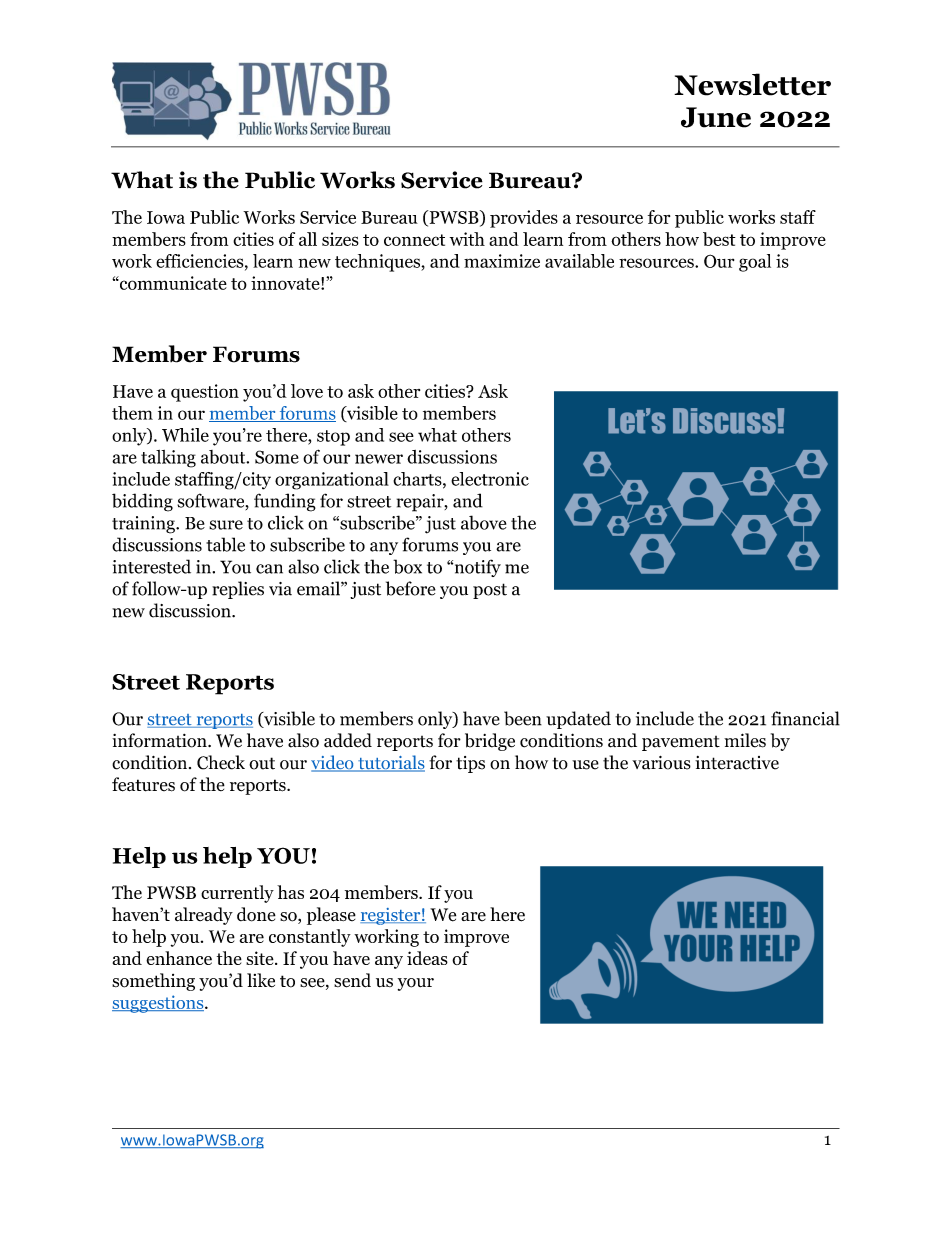 The image size is (952, 1233). I want to click on June, so click(716, 117).
